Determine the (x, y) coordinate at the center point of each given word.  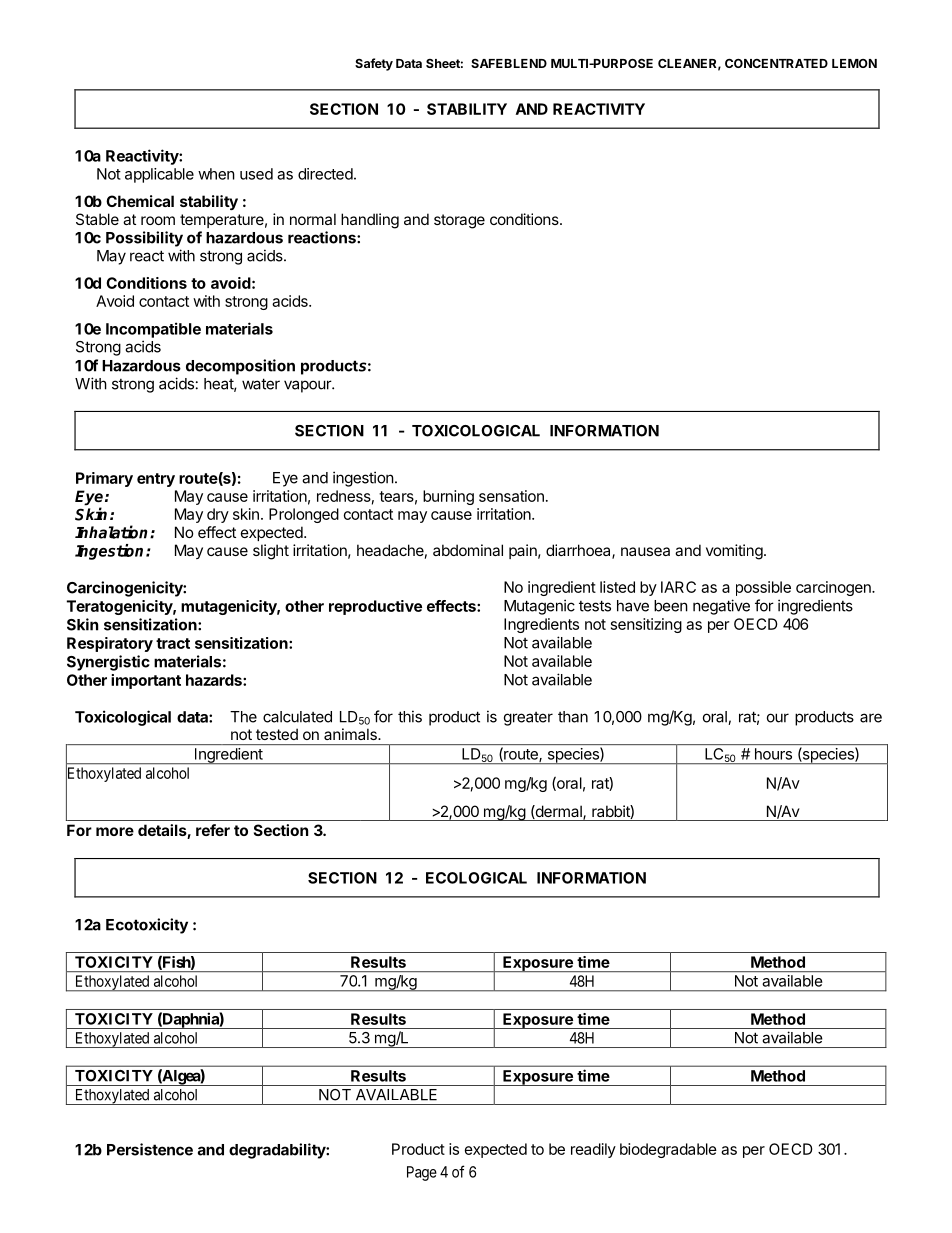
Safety (374, 64)
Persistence (150, 1149)
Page (422, 1173)
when (216, 174)
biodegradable (668, 1150)
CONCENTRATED (776, 63)
